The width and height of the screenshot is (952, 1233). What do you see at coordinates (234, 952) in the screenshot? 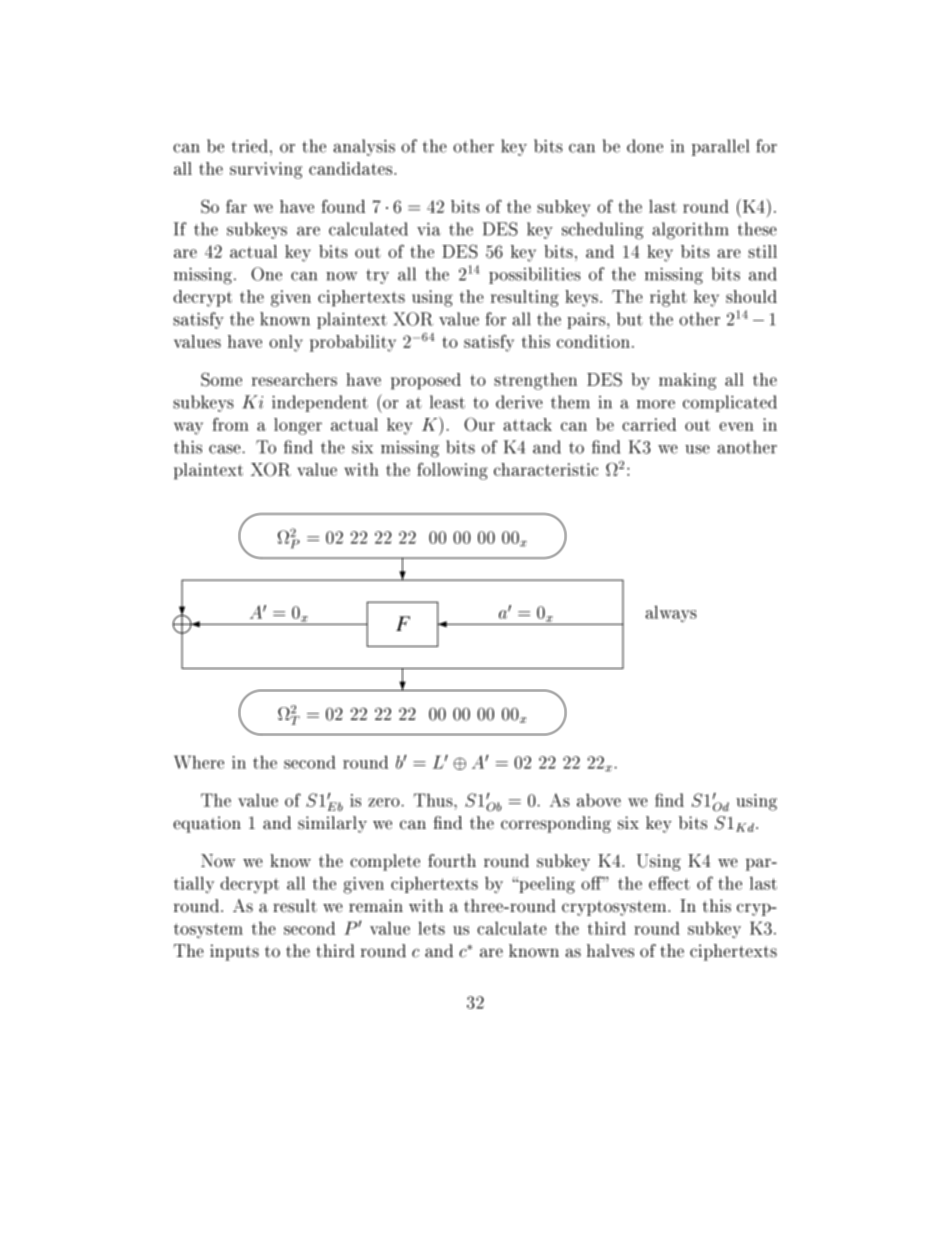
I see `inputs` at bounding box center [234, 952].
